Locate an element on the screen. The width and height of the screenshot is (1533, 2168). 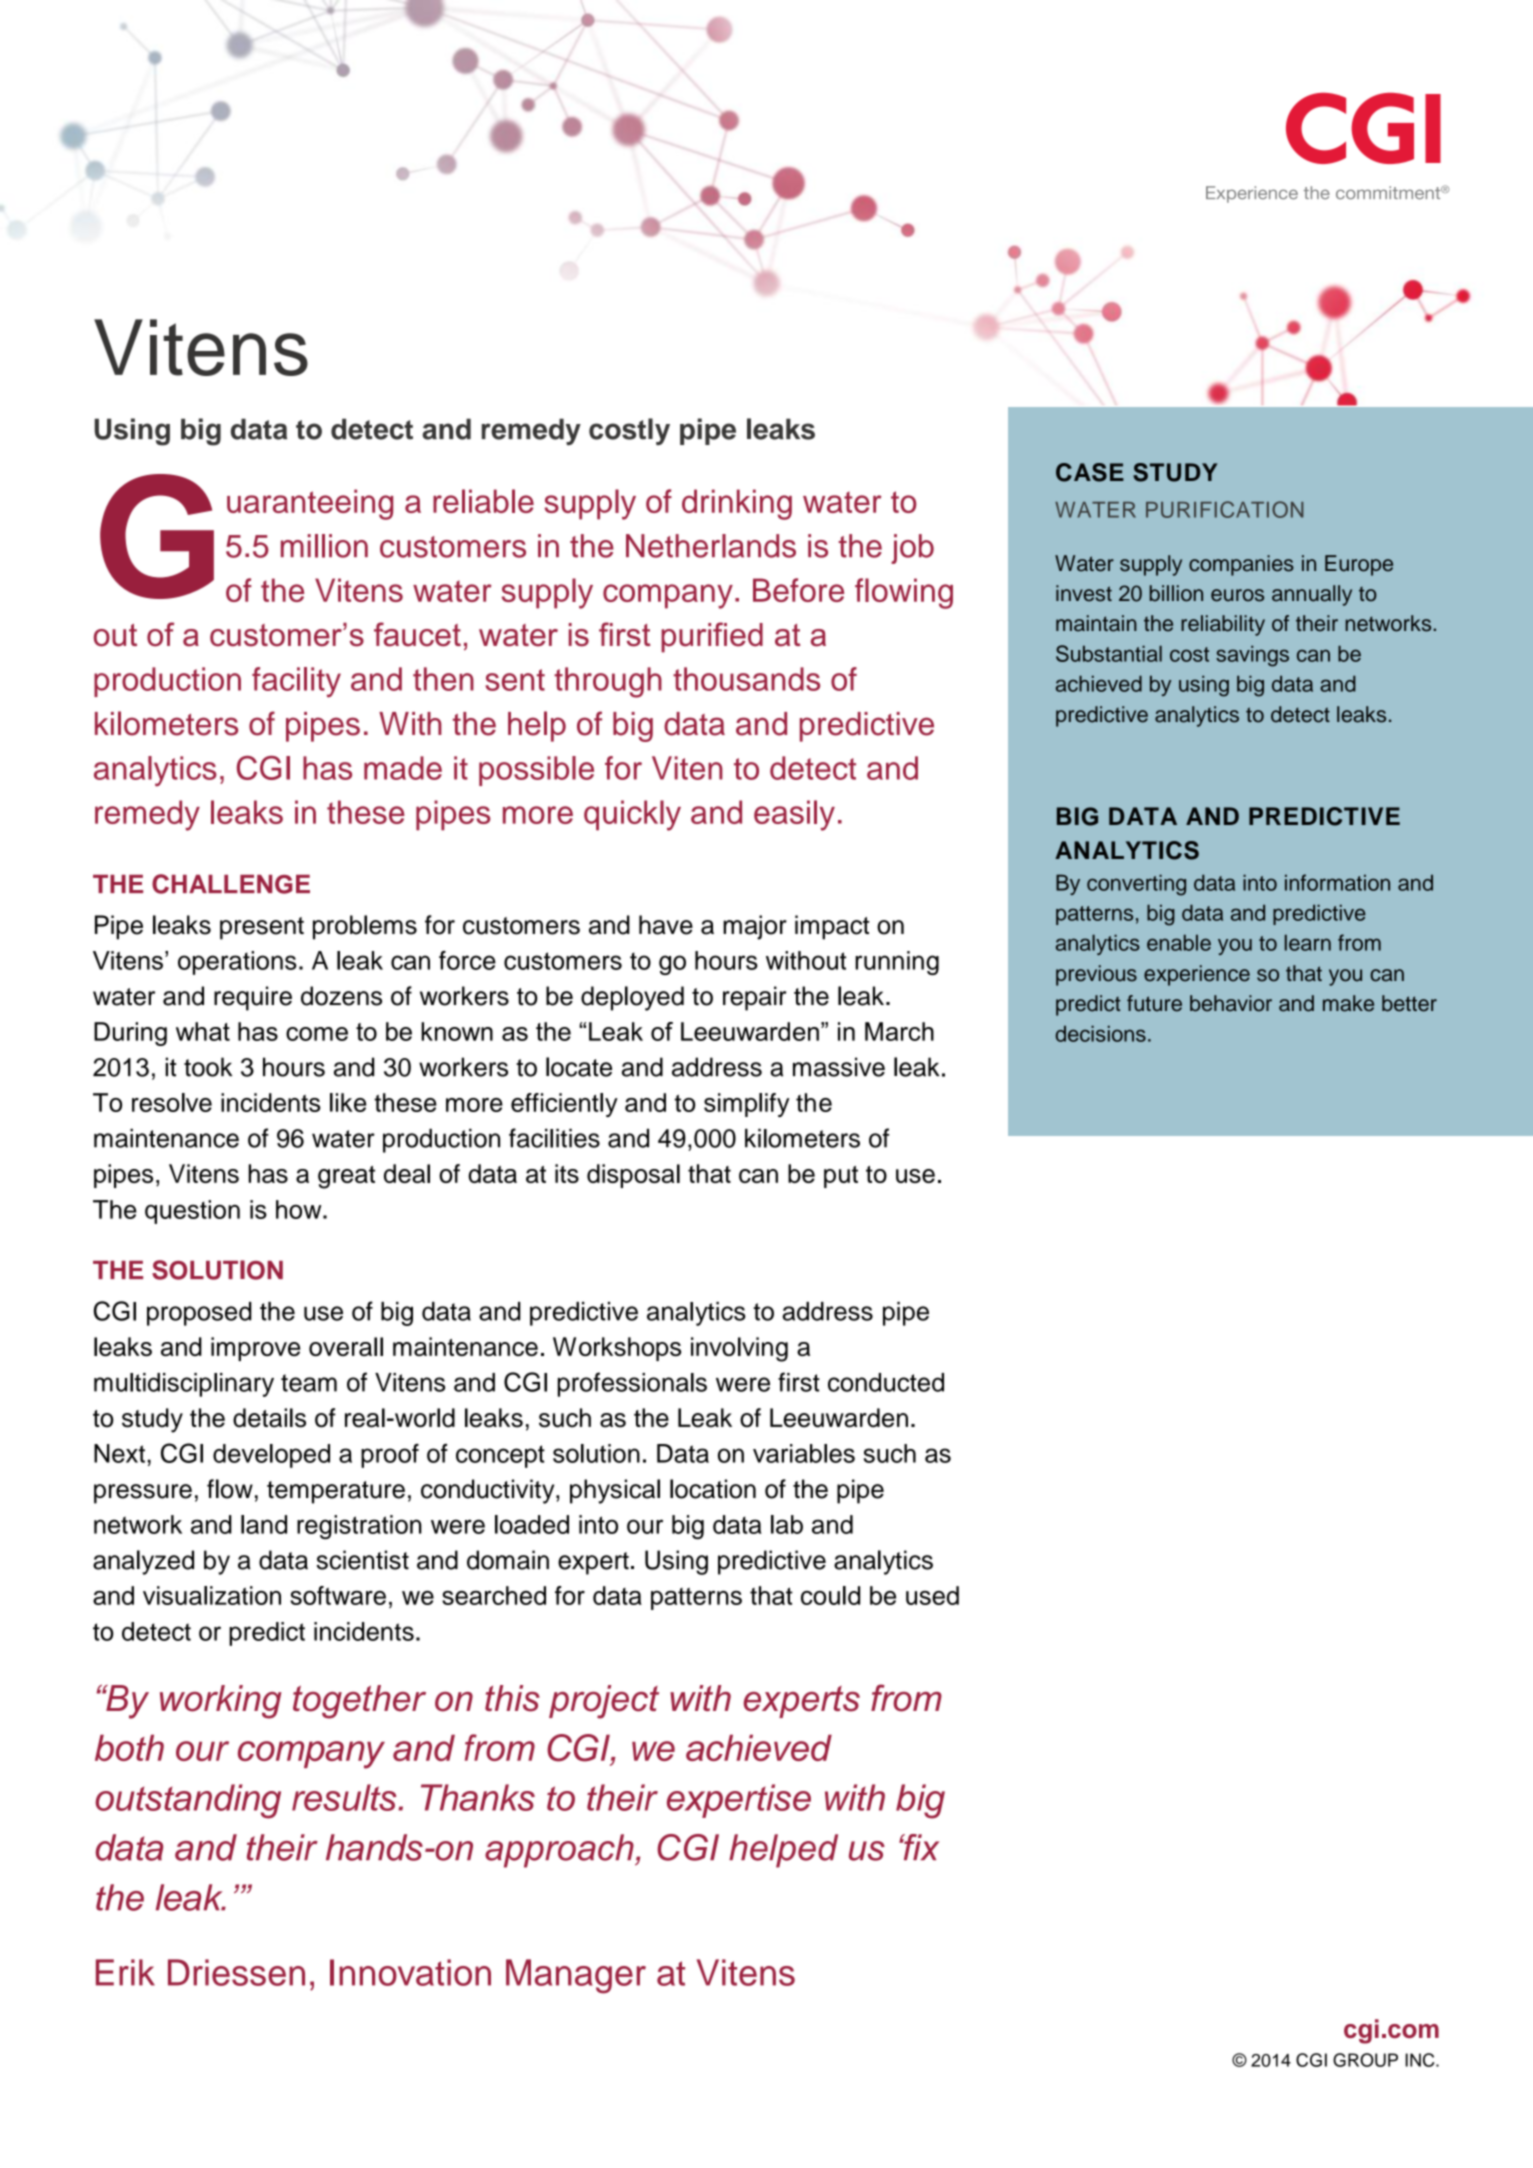
drinking is located at coordinates (737, 504).
